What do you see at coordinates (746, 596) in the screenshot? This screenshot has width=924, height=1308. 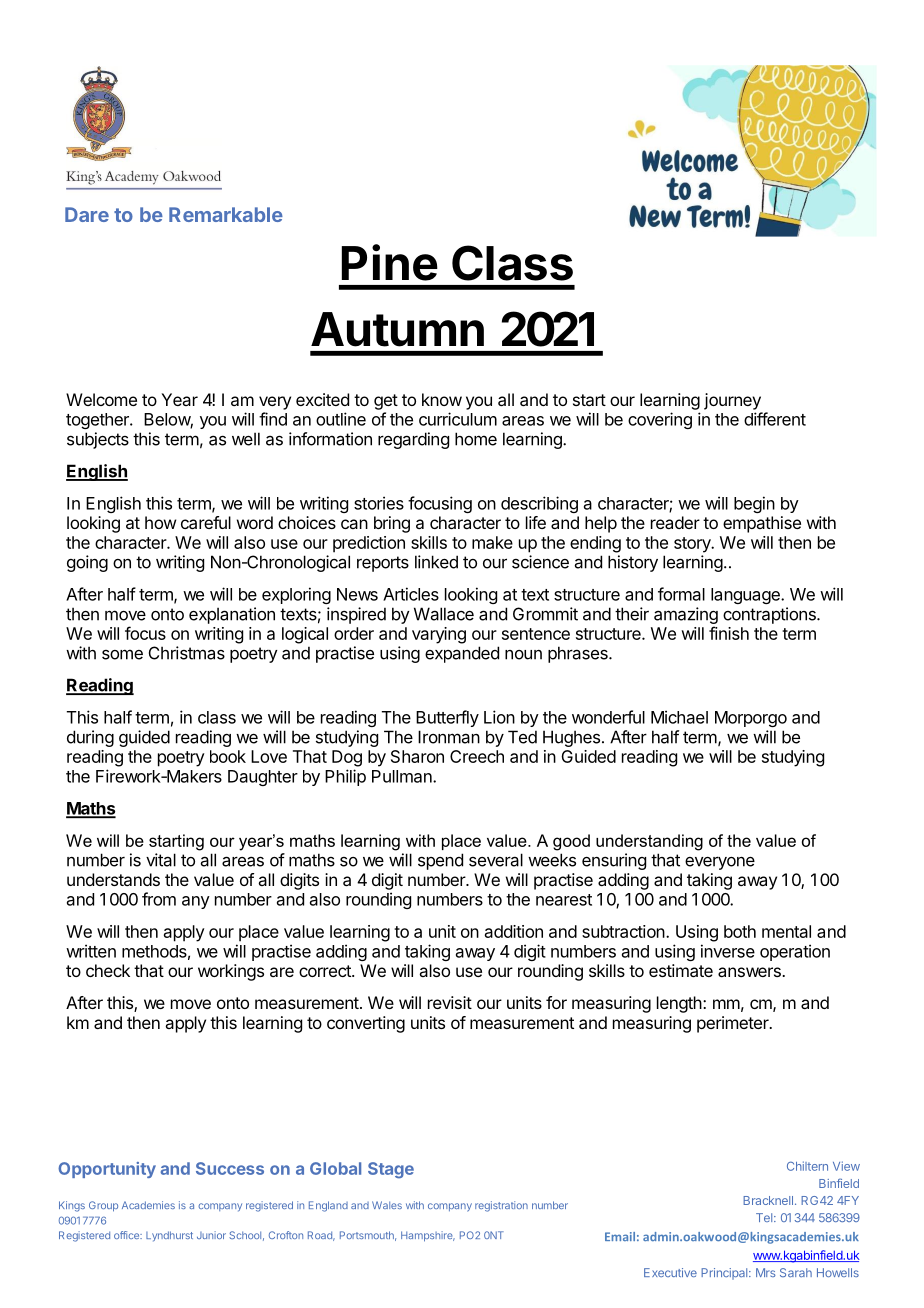 I see `language` at bounding box center [746, 596].
